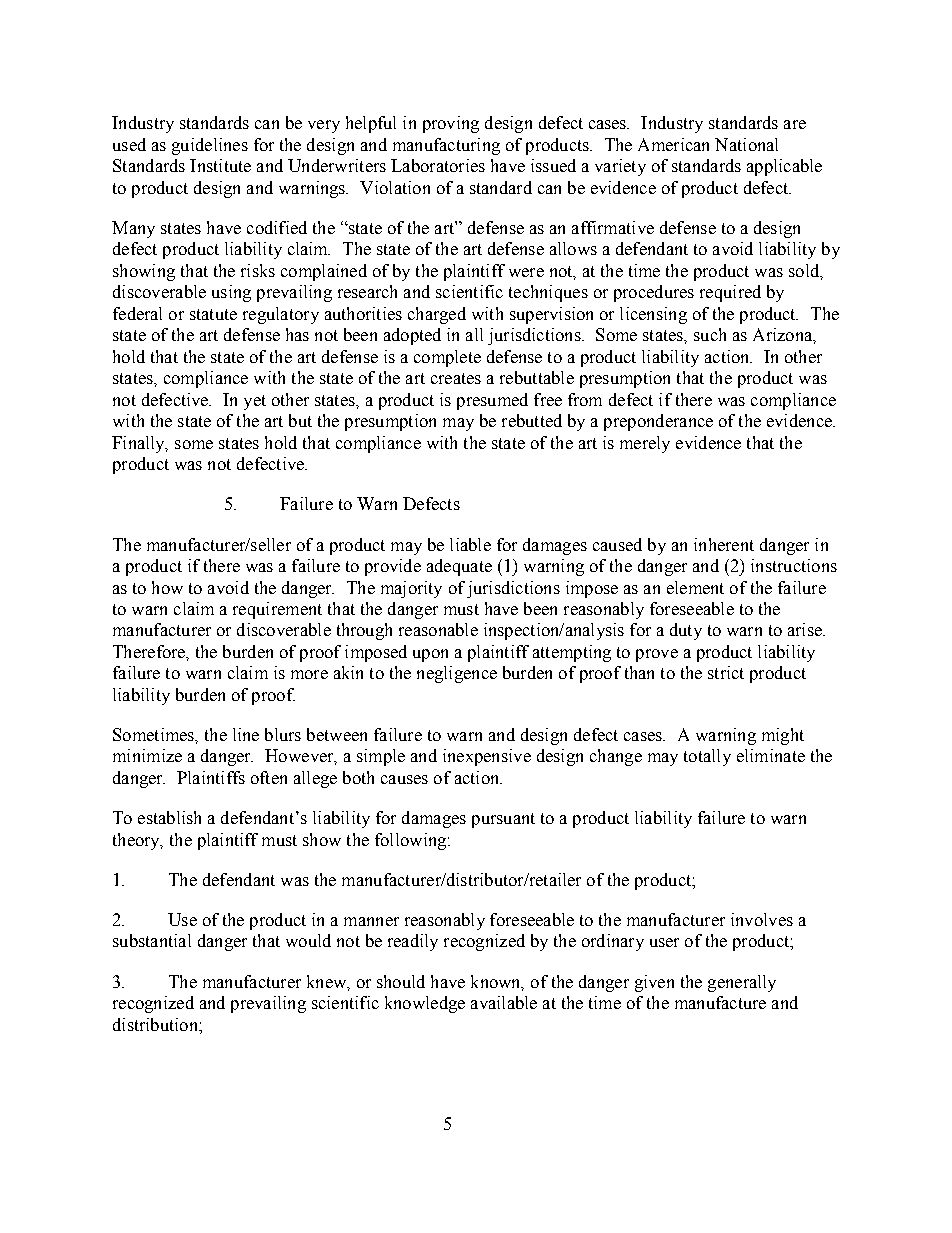 This screenshot has height=1233, width=952. I want to click on yet, so click(255, 402).
